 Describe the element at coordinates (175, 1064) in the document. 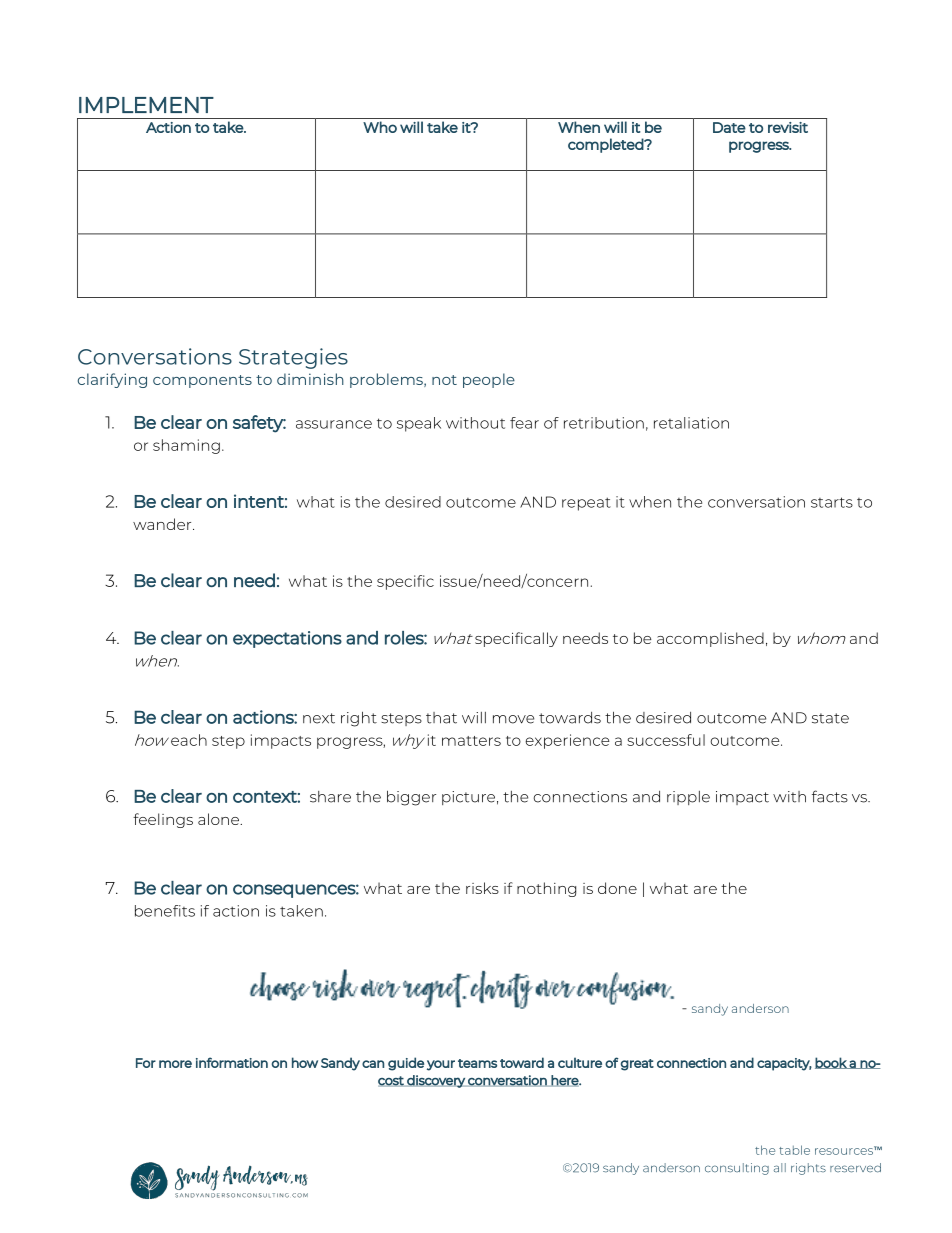

I see `more` at that location.
